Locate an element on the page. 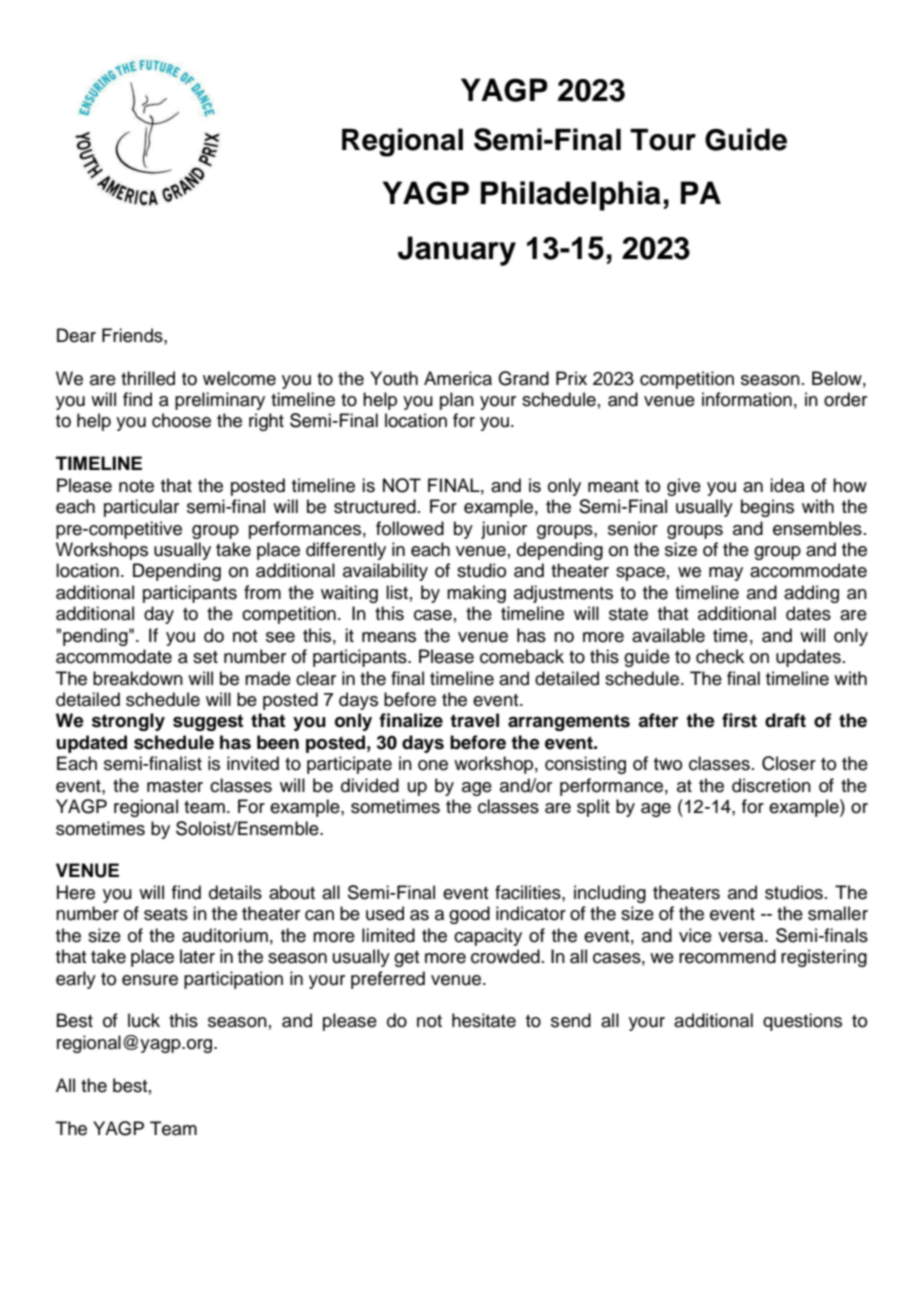  questions is located at coordinates (802, 1022).
